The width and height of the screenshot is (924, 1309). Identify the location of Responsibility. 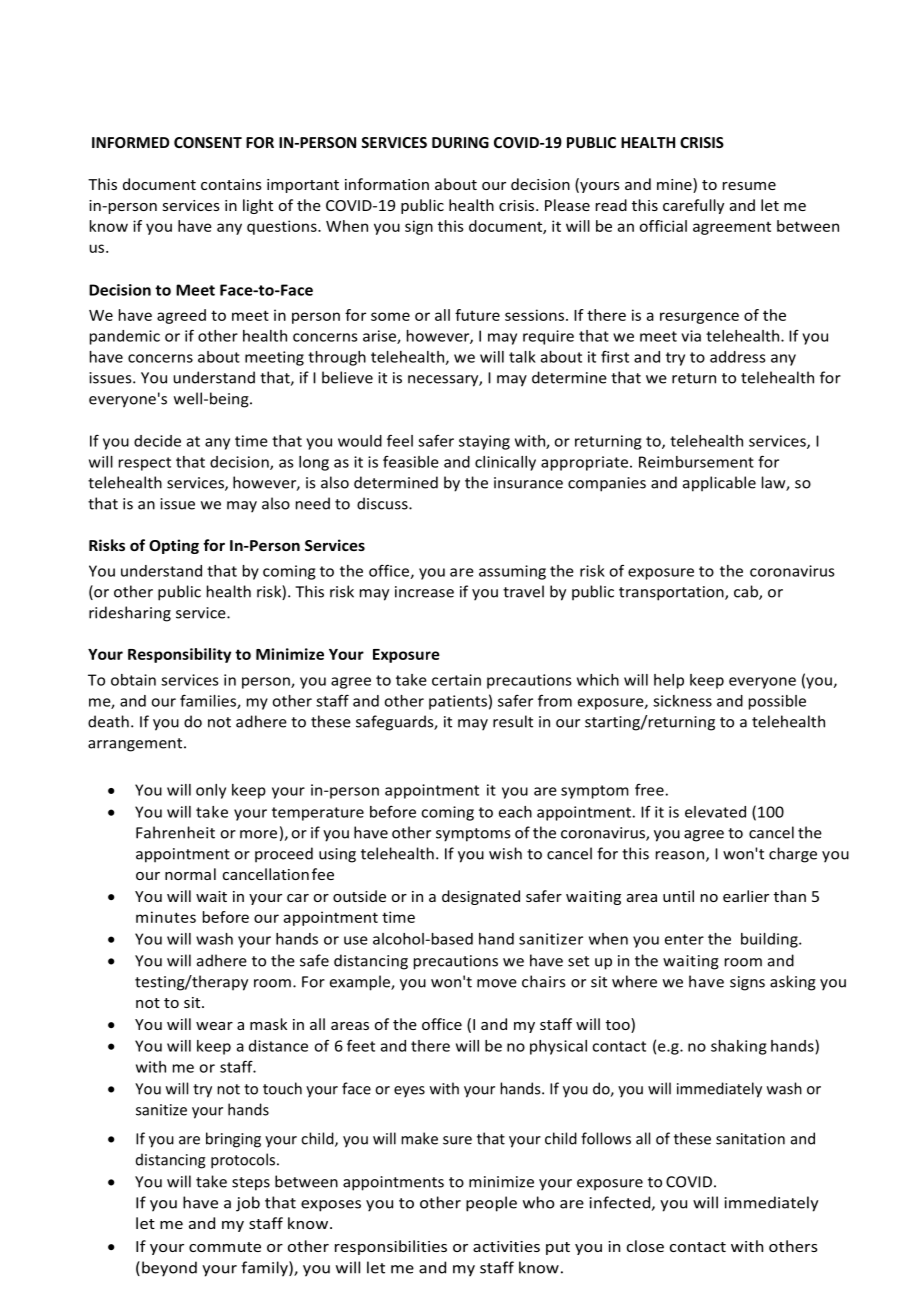
(179, 655).
